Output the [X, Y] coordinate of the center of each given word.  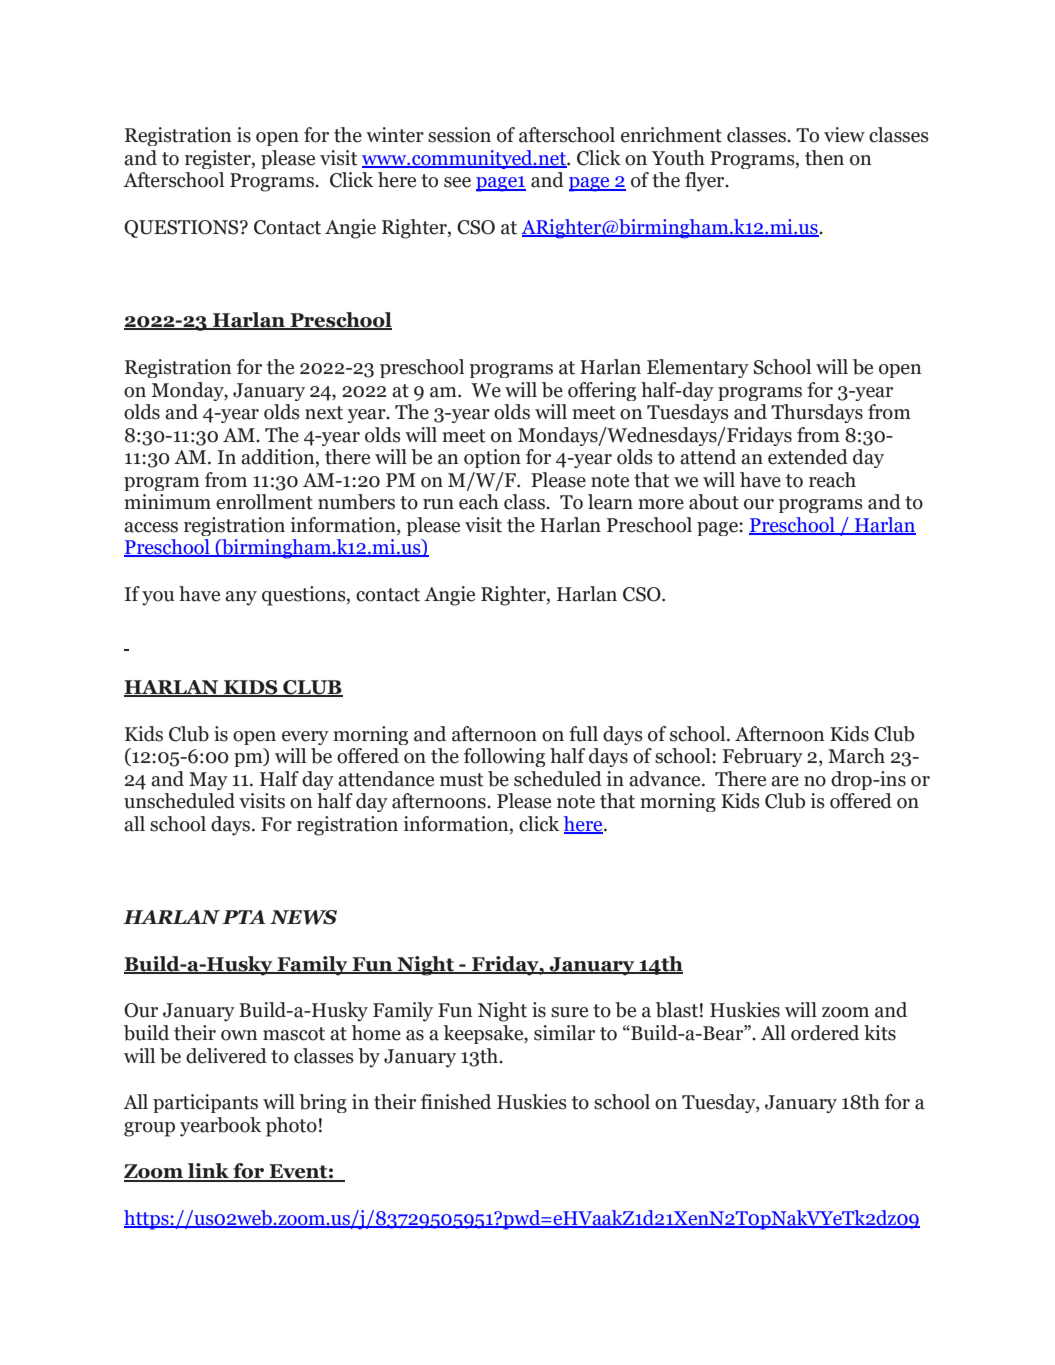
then [824, 158]
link [208, 1172]
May [208, 781]
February [763, 757]
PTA [243, 917]
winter [395, 135]
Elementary [698, 368]
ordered [825, 1033]
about [714, 502]
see [457, 182]
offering [602, 391]
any [241, 598]
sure [569, 1012]
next [324, 413]
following [504, 757]
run [438, 504]
